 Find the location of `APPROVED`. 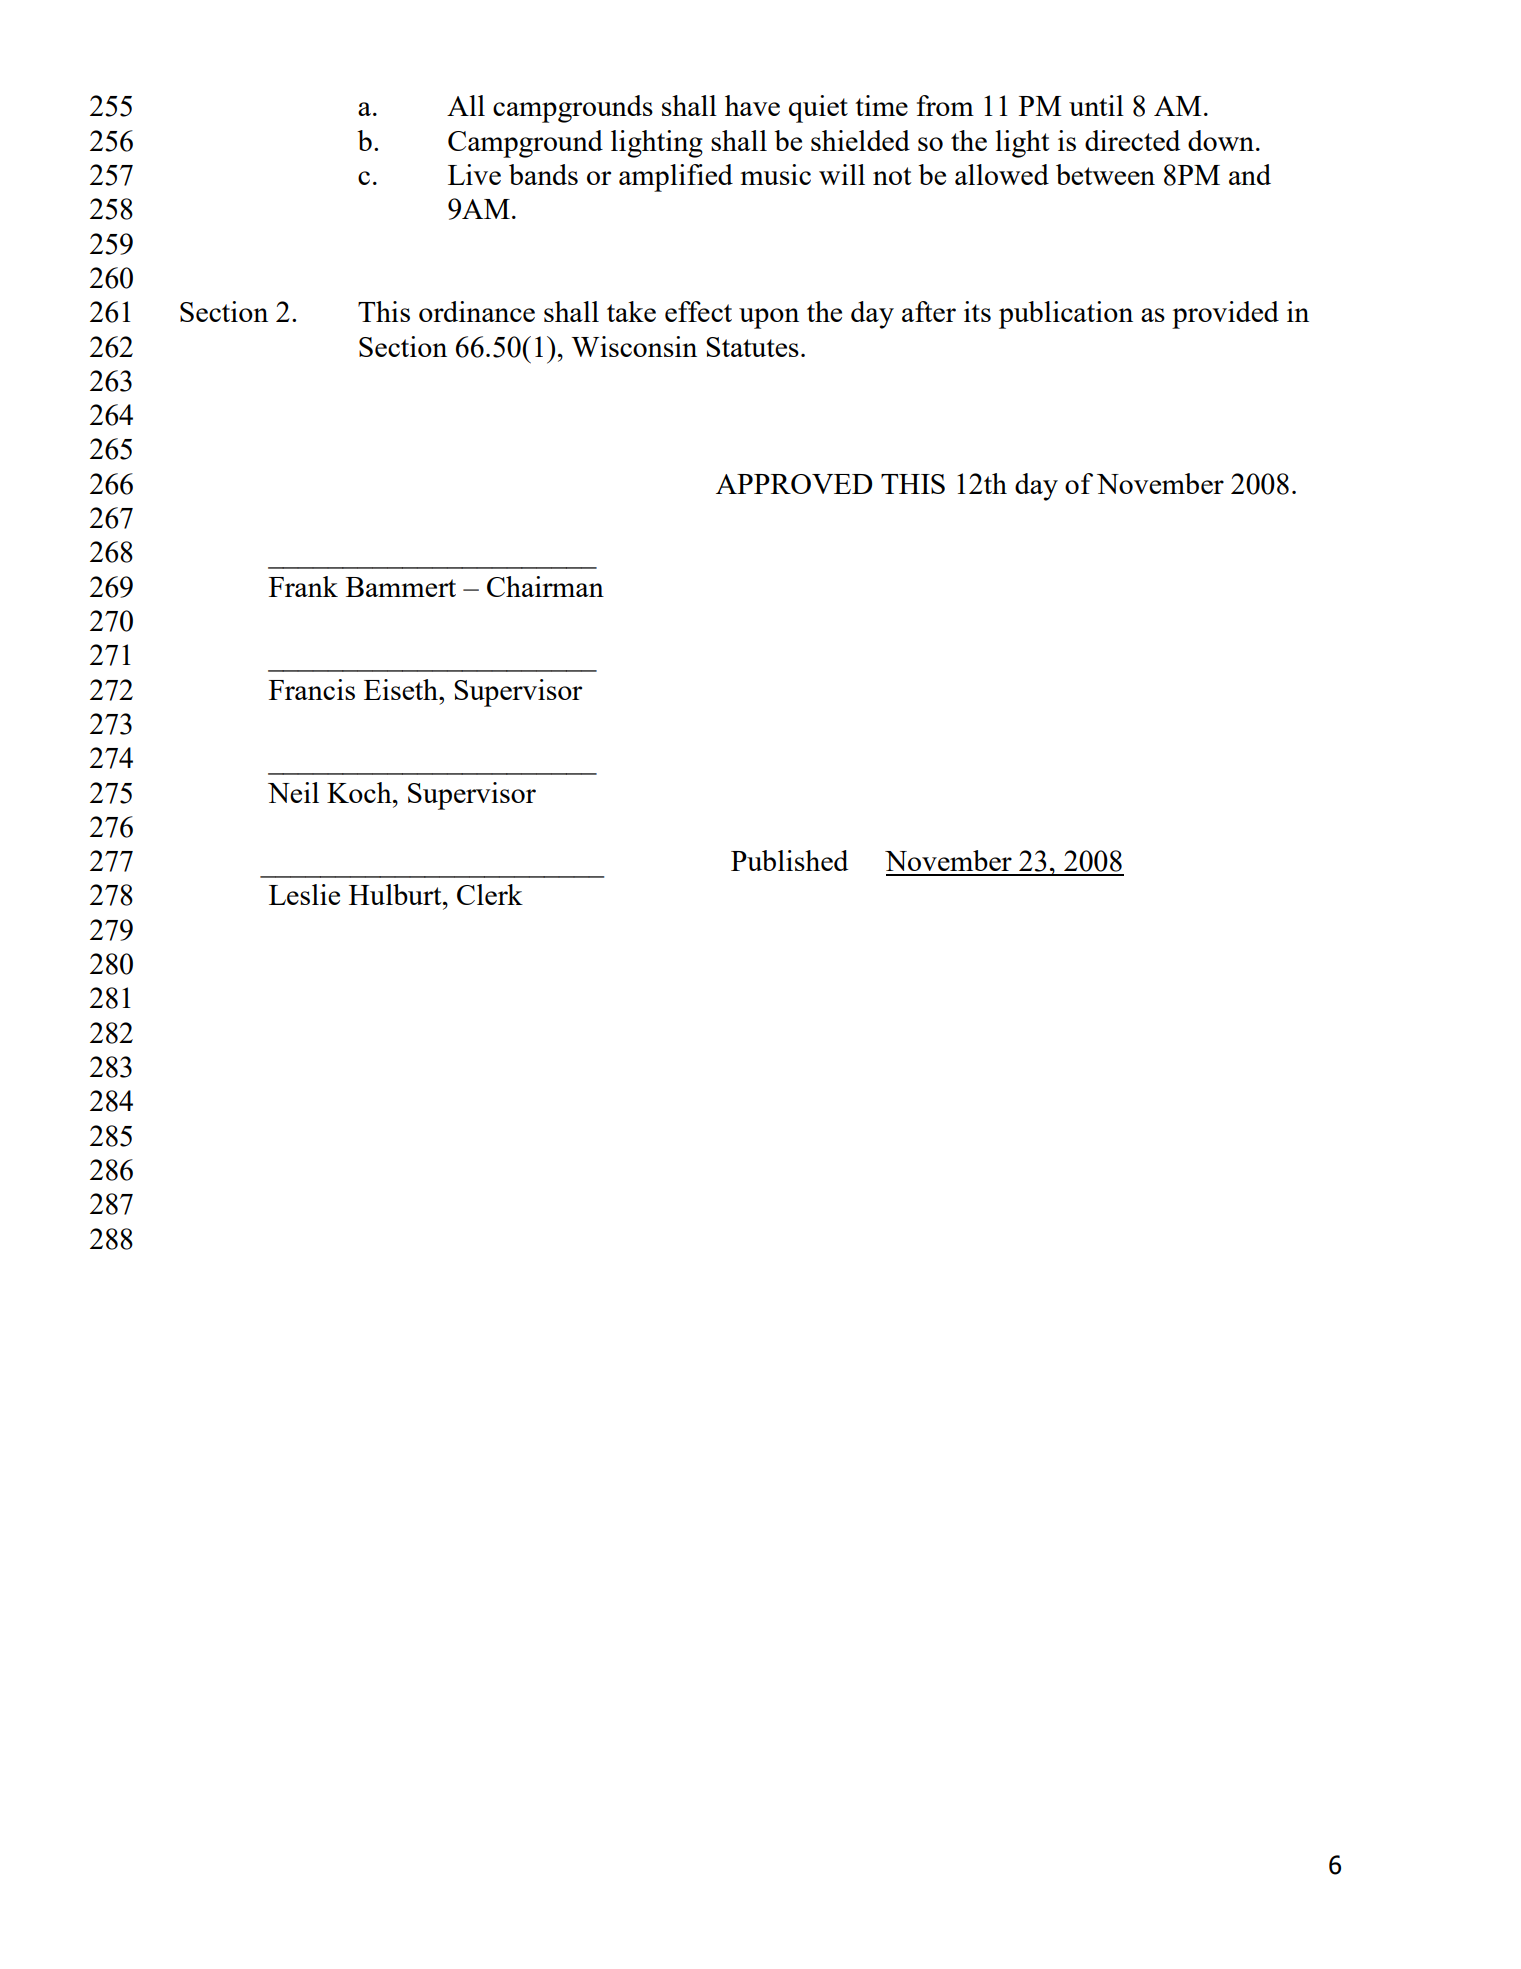

APPROVED is located at coordinates (794, 484).
